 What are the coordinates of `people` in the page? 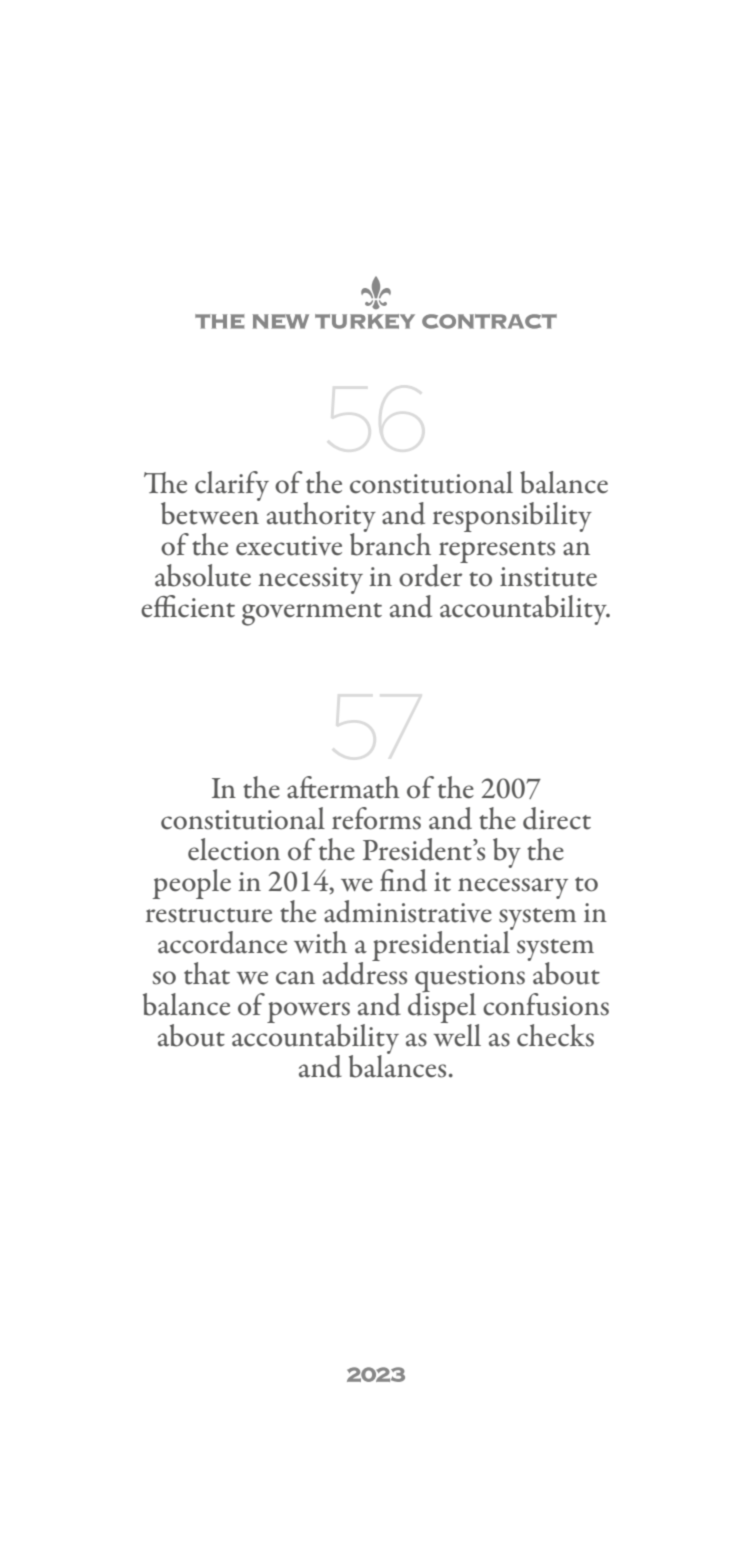 It's located at (192, 884).
